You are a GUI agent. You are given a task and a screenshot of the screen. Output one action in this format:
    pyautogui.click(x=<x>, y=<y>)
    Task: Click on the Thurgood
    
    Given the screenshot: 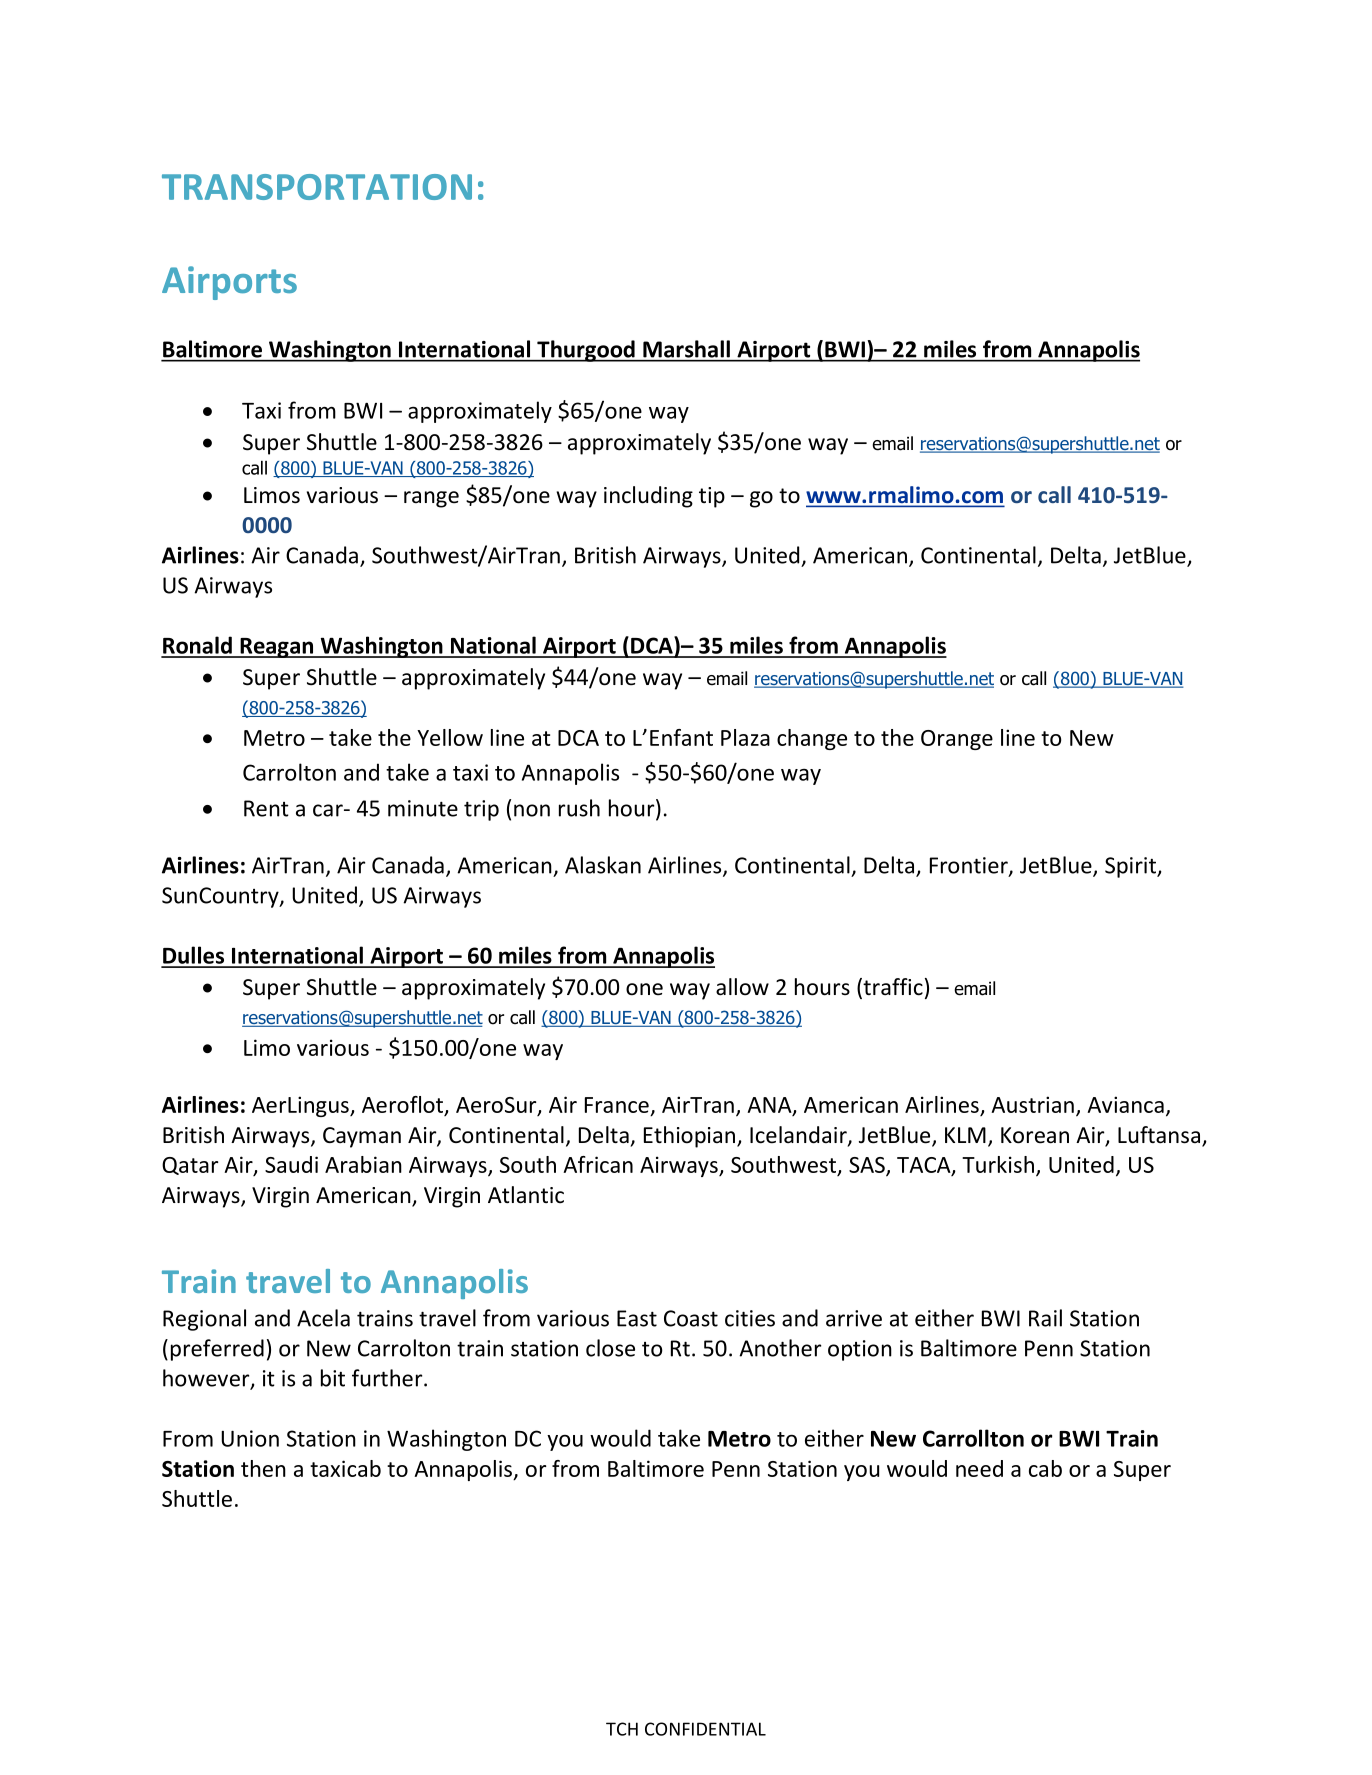 What is the action you would take?
    pyautogui.click(x=586, y=351)
